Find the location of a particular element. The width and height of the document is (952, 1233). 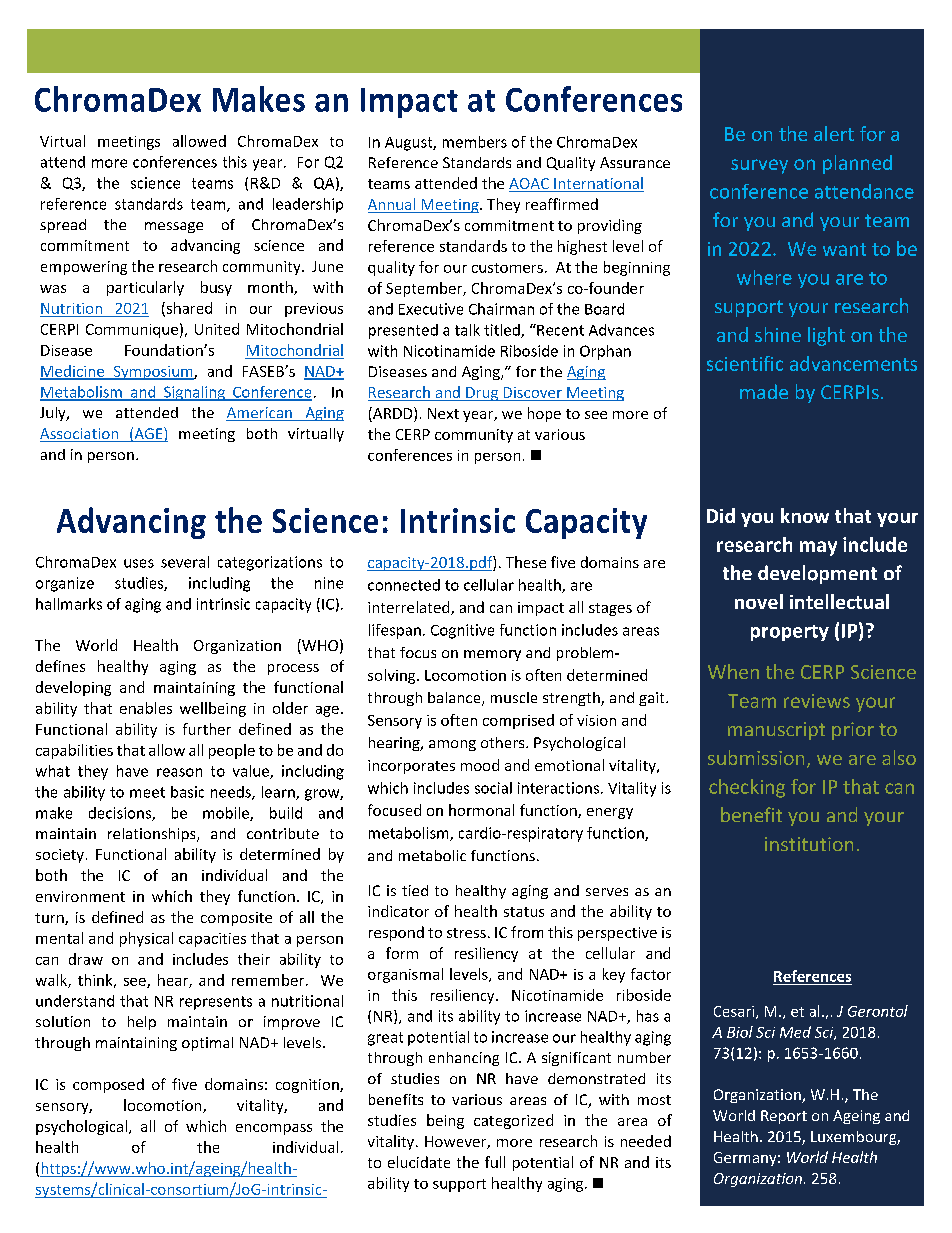

Symposium is located at coordinates (153, 373).
